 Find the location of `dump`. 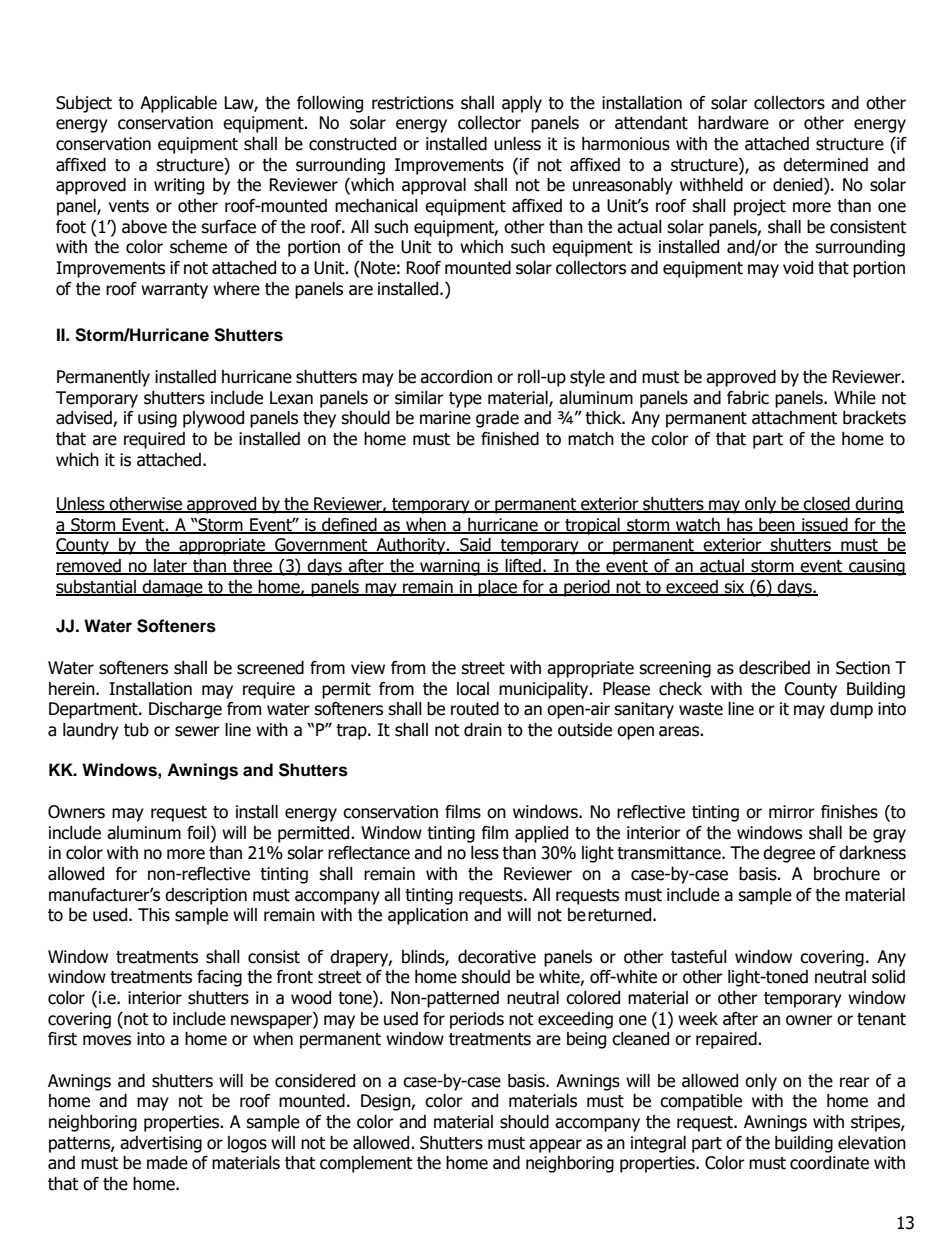

dump is located at coordinates (851, 710).
